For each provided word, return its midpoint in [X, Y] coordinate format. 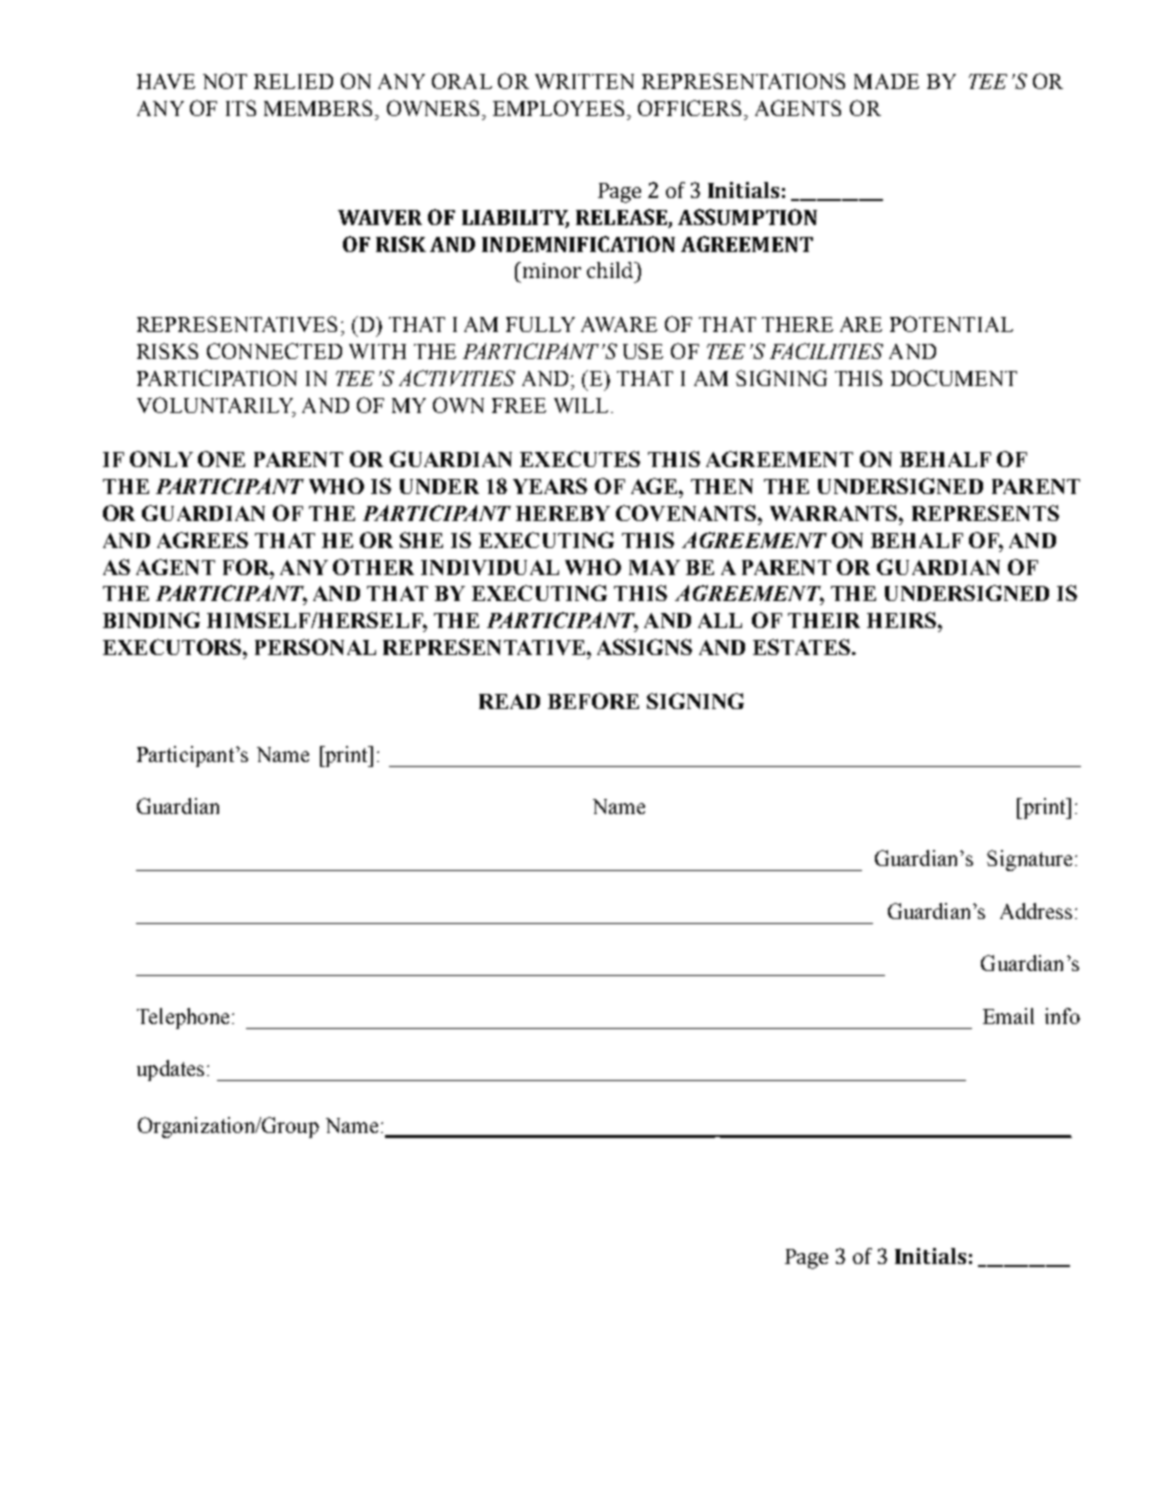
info [1062, 1016]
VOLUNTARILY [216, 406]
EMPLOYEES [560, 108]
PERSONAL [315, 647]
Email [1008, 1016]
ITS [241, 108]
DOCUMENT [954, 378]
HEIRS [901, 620]
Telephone [183, 1018]
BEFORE [593, 701]
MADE [886, 81]
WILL [581, 405]
